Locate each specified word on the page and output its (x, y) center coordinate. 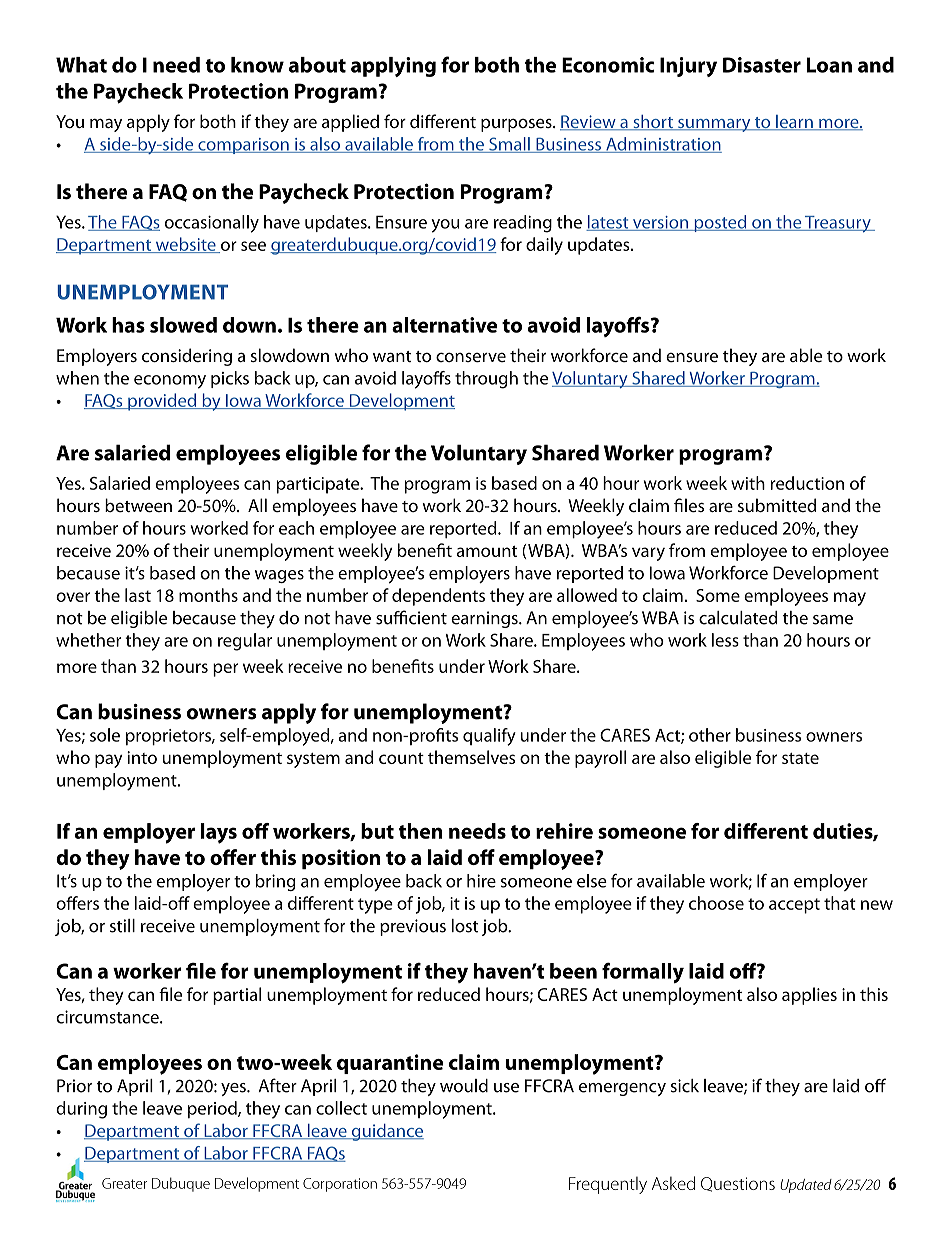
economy (170, 382)
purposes (517, 125)
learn (794, 123)
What (81, 65)
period (213, 1110)
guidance (386, 1132)
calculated (738, 618)
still (122, 926)
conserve (471, 357)
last (138, 595)
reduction (807, 483)
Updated (806, 1186)
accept (794, 906)
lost (465, 926)
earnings (485, 619)
